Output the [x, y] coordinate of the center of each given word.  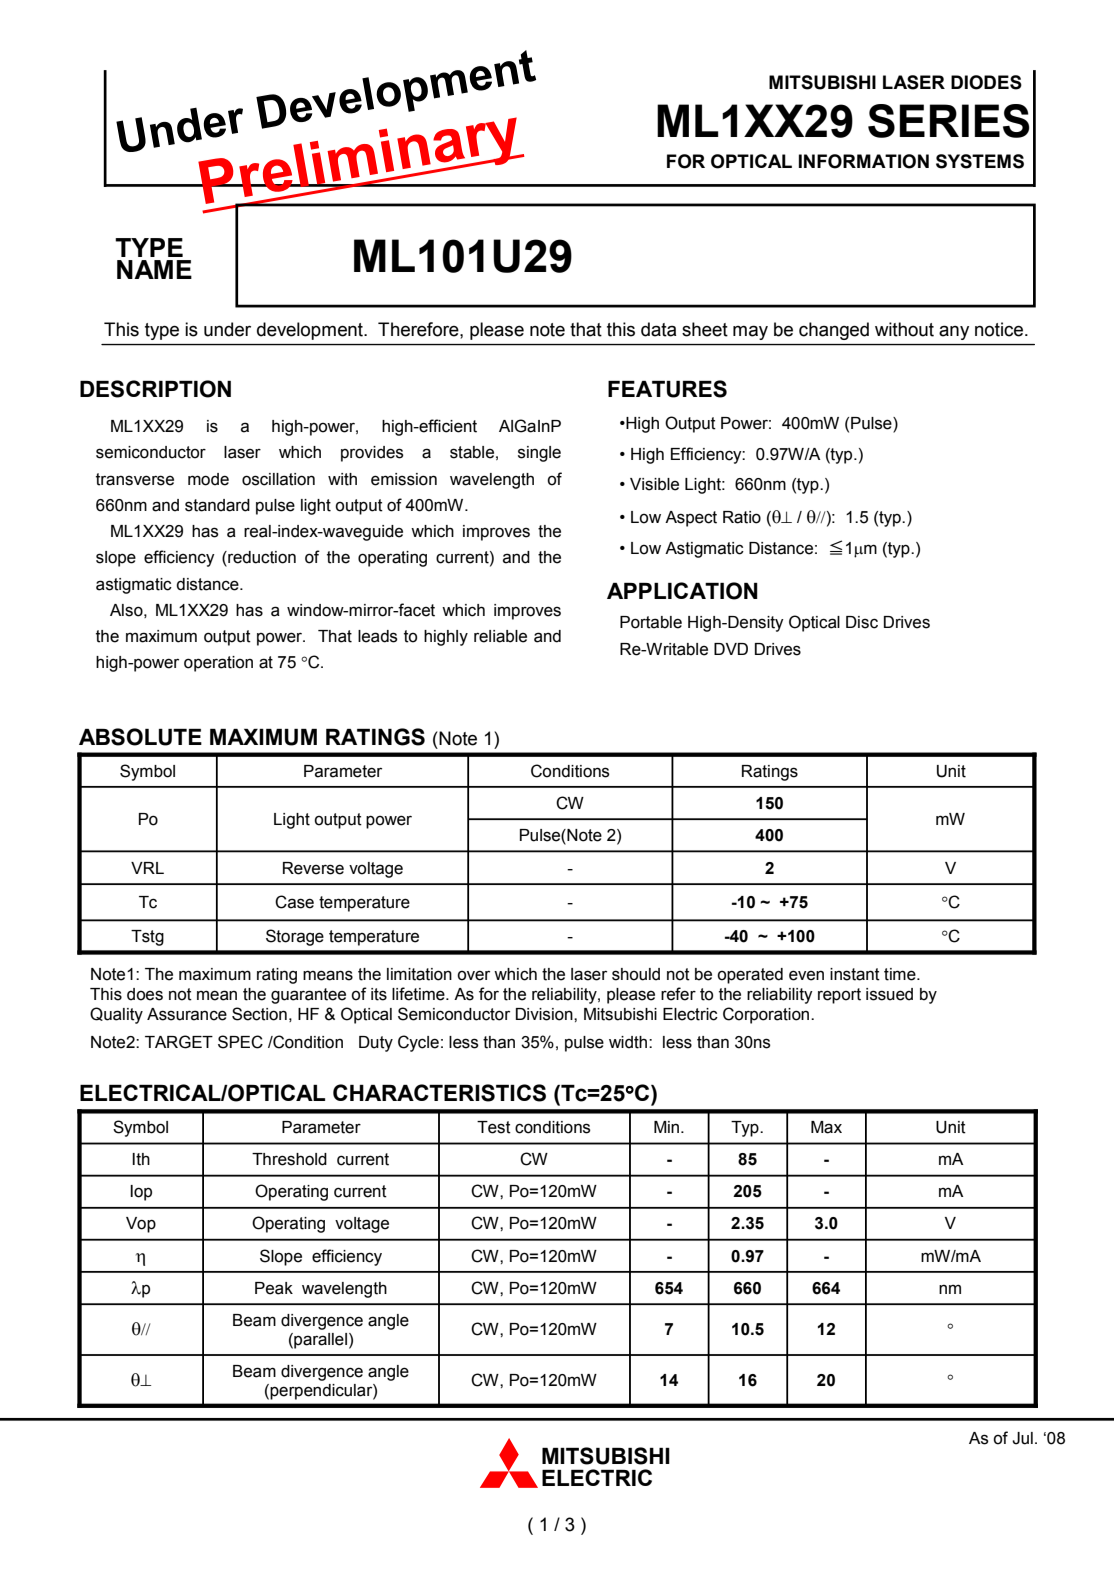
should [636, 974]
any [954, 332]
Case [294, 902]
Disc [862, 622]
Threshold [289, 1159]
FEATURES [667, 389]
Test [494, 1127]
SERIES [949, 121]
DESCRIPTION [155, 389]
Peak [274, 1288]
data [658, 329]
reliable [500, 636]
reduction [261, 558]
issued [889, 994]
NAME [154, 269]
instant [855, 974]
